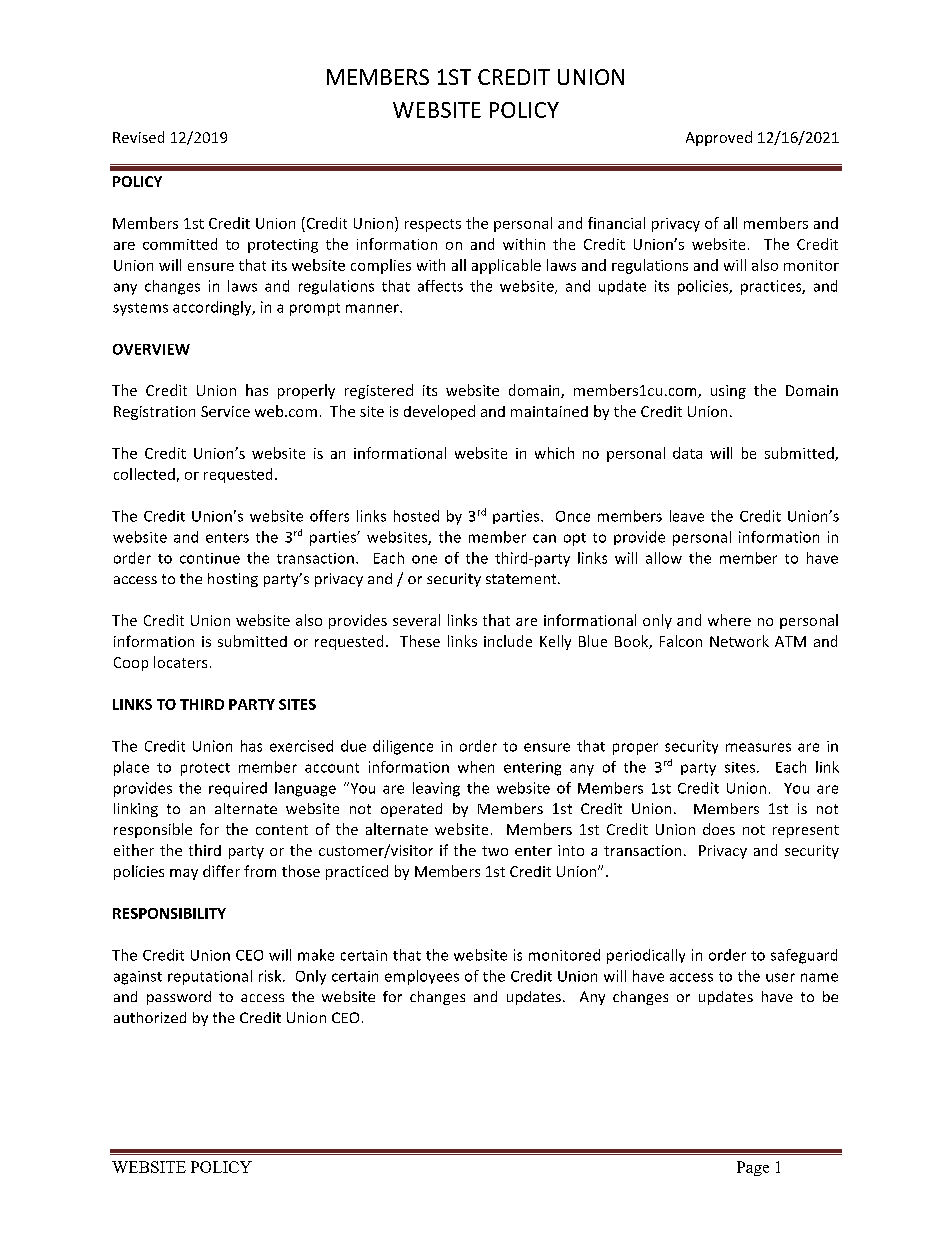 This document has height=1233, width=952. I want to click on respects, so click(433, 225).
